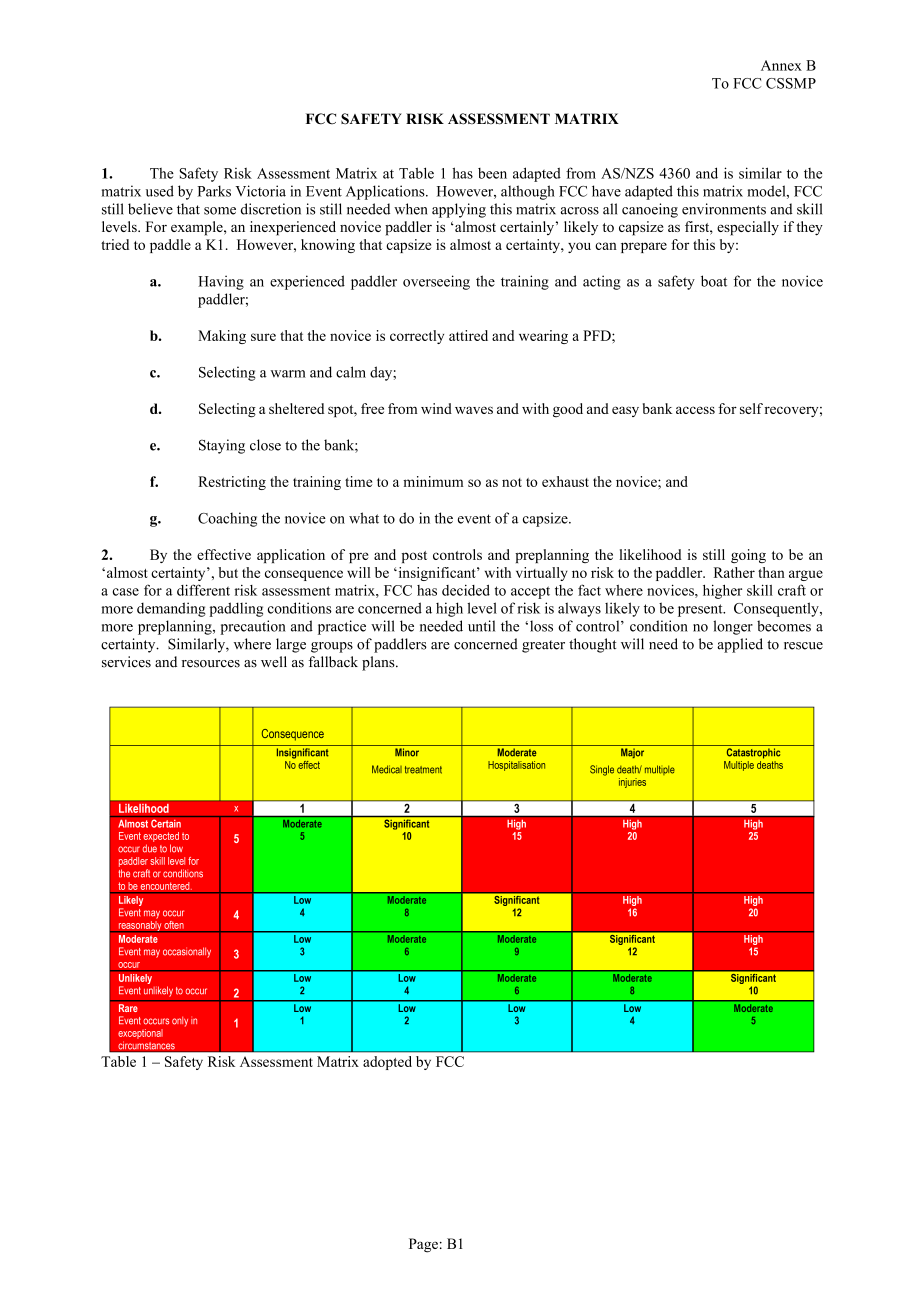 The height and width of the screenshot is (1308, 924). What do you see at coordinates (632, 783) in the screenshot?
I see `injuries` at bounding box center [632, 783].
